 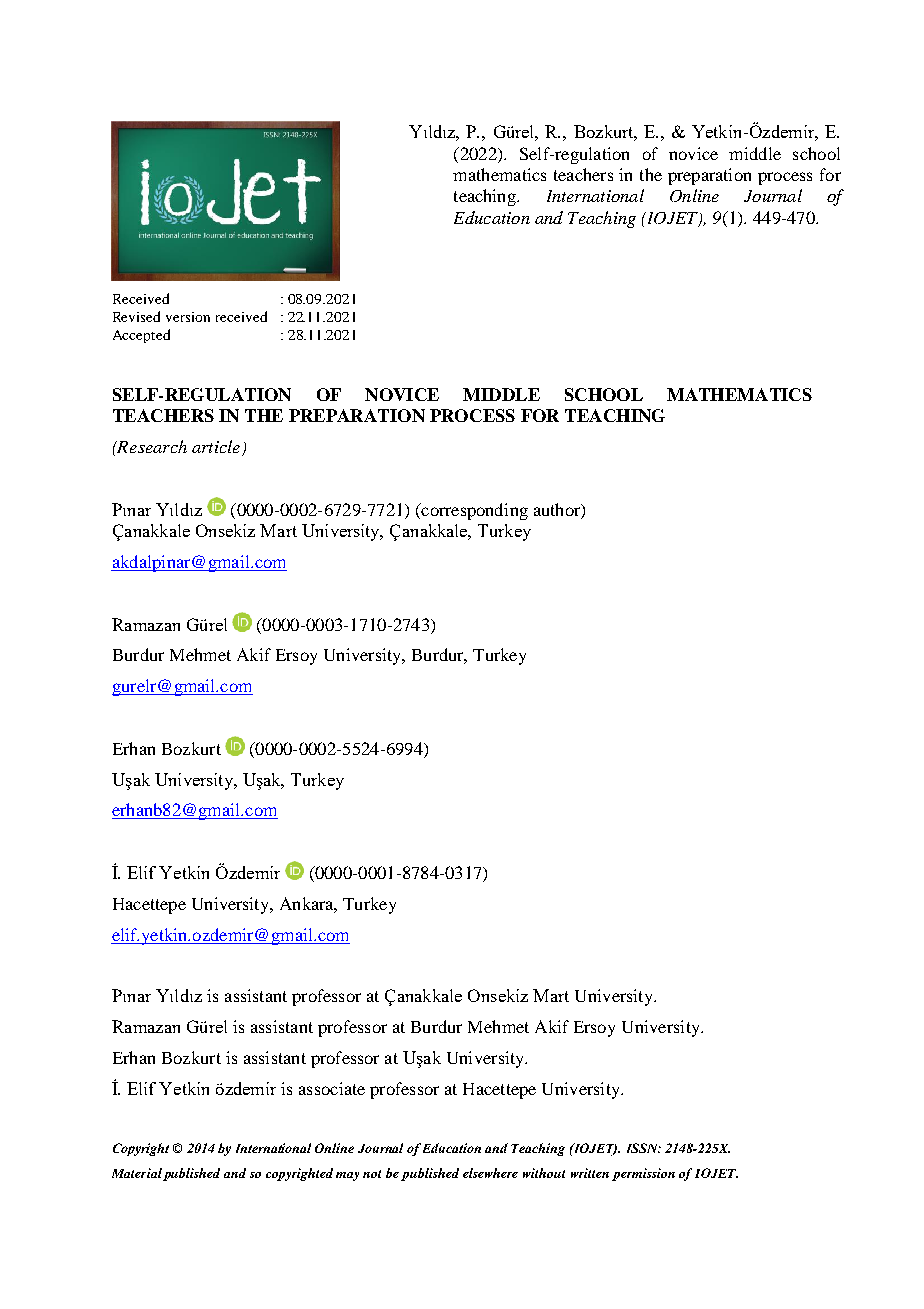 What do you see at coordinates (141, 336) in the screenshot?
I see `Accepted` at bounding box center [141, 336].
